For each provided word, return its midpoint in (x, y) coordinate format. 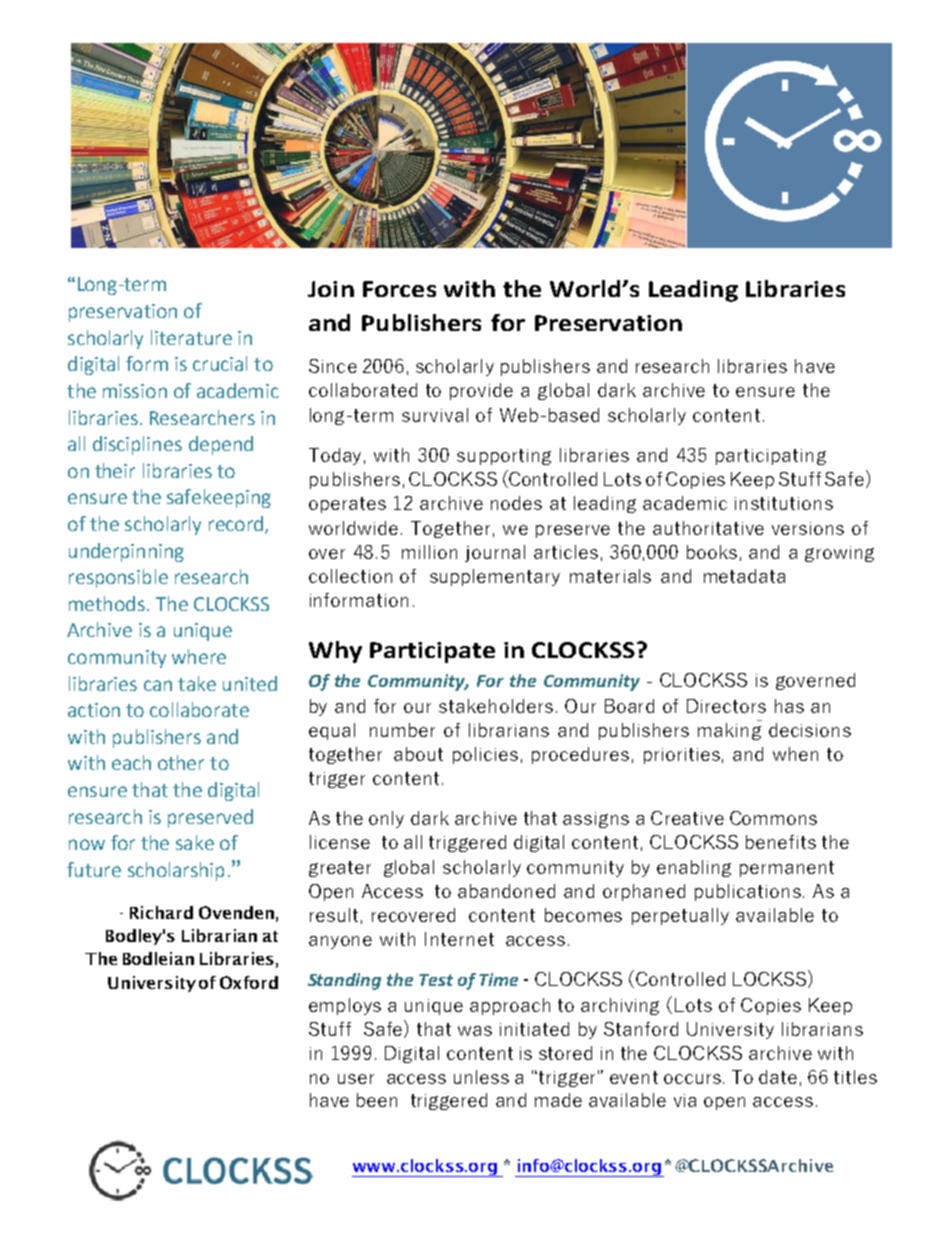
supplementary (495, 577)
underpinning (126, 552)
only (386, 819)
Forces (399, 289)
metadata (744, 576)
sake (195, 842)
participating (771, 457)
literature (191, 337)
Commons (773, 818)
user (356, 1079)
